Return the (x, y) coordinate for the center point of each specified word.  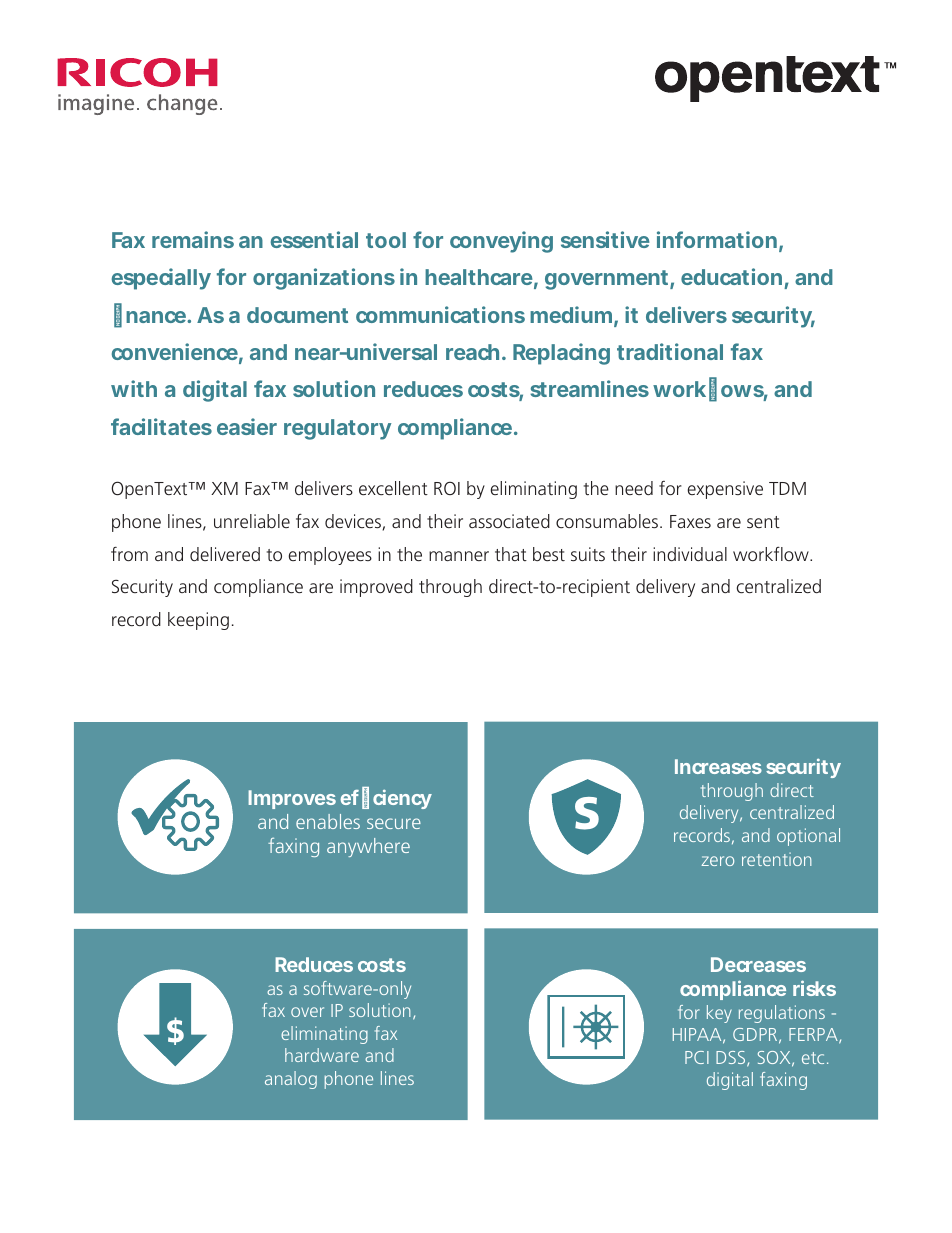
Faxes (690, 521)
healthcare (479, 277)
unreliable (252, 521)
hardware (322, 1055)
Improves (292, 799)
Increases (718, 766)
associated (509, 521)
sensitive (605, 239)
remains (193, 239)
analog (291, 1080)
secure (394, 823)
